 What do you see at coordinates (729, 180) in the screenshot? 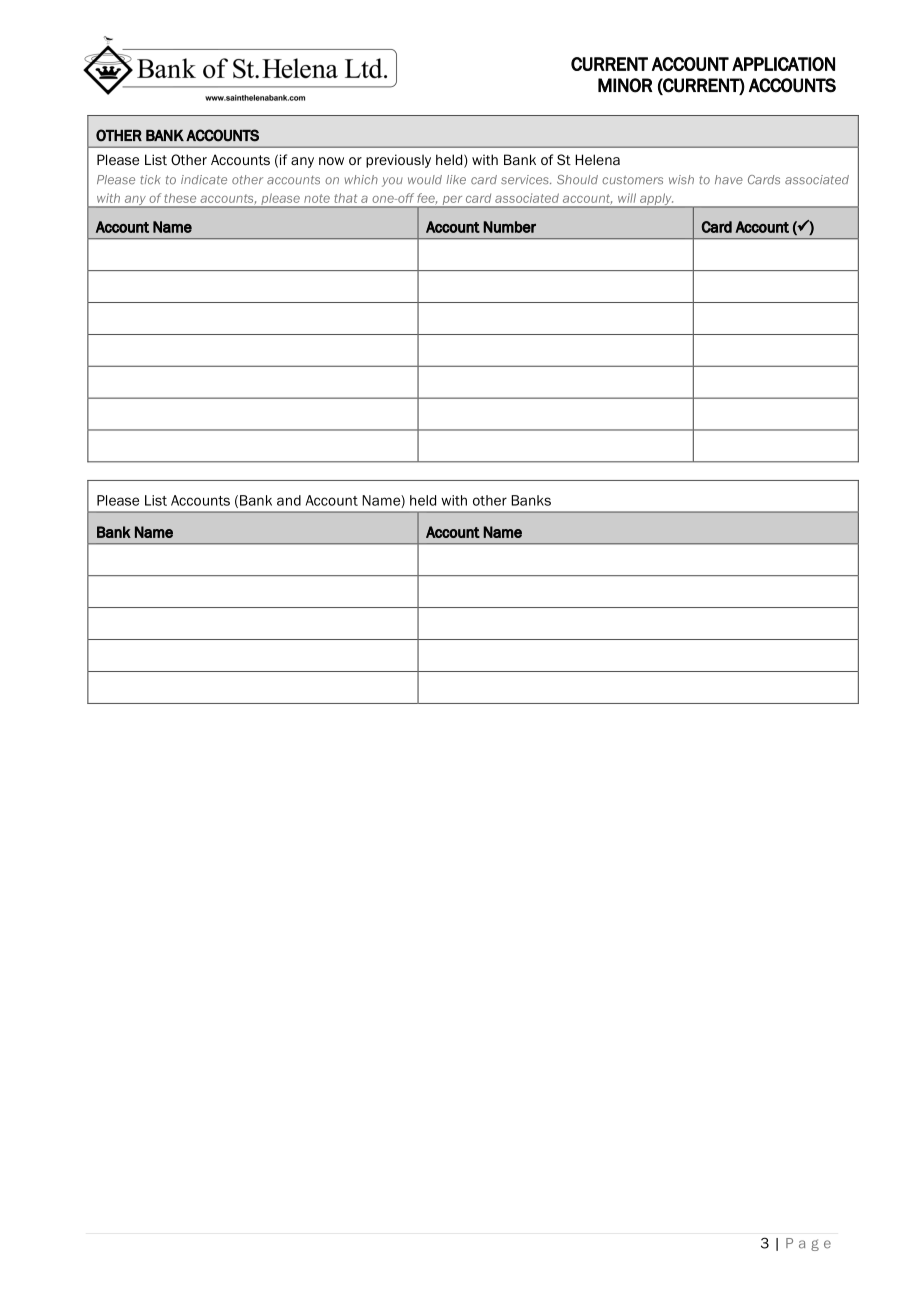
I see `have` at bounding box center [729, 180].
